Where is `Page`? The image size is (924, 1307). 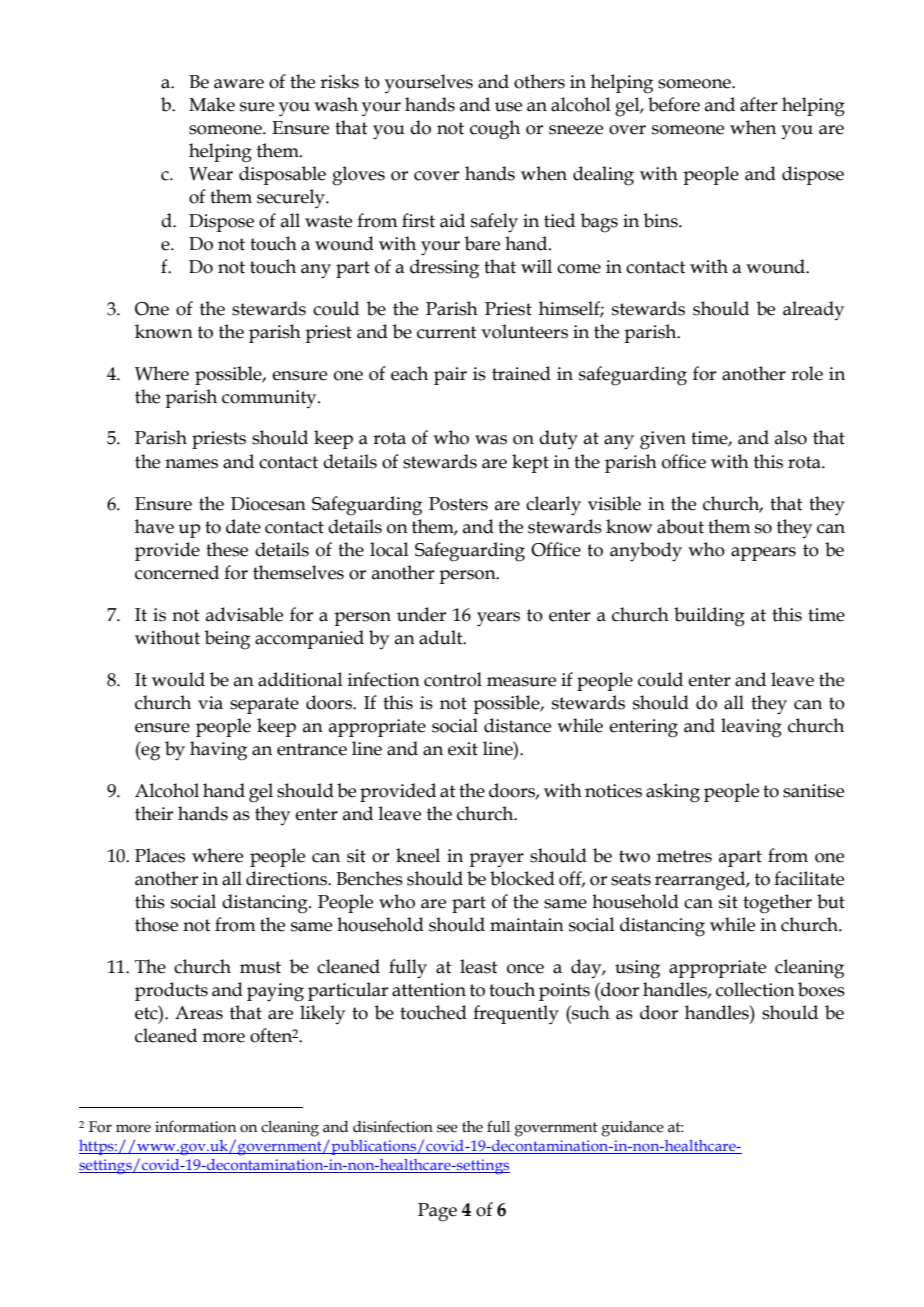 Page is located at coordinates (437, 1212).
